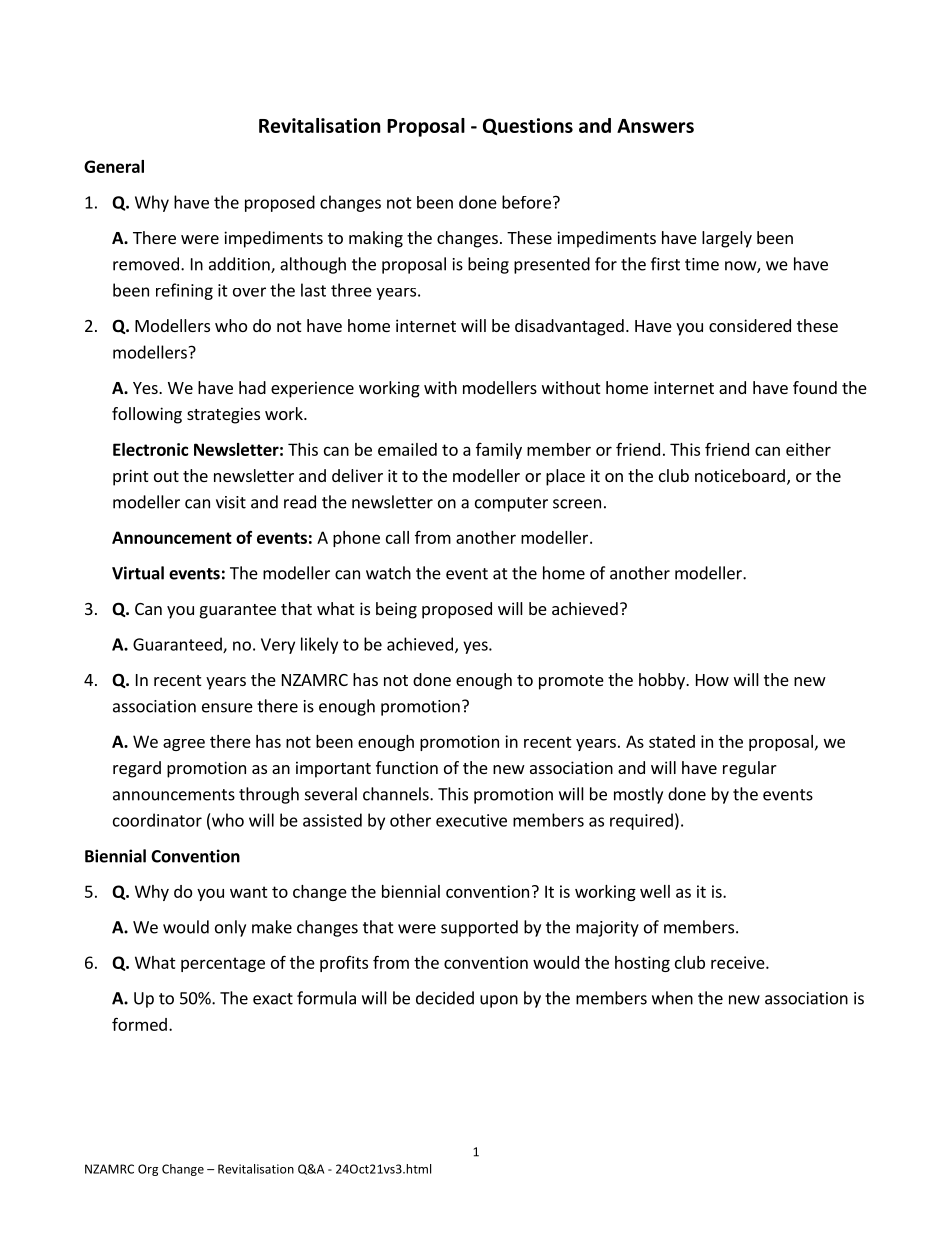  What do you see at coordinates (655, 126) in the image?
I see `Answers` at bounding box center [655, 126].
